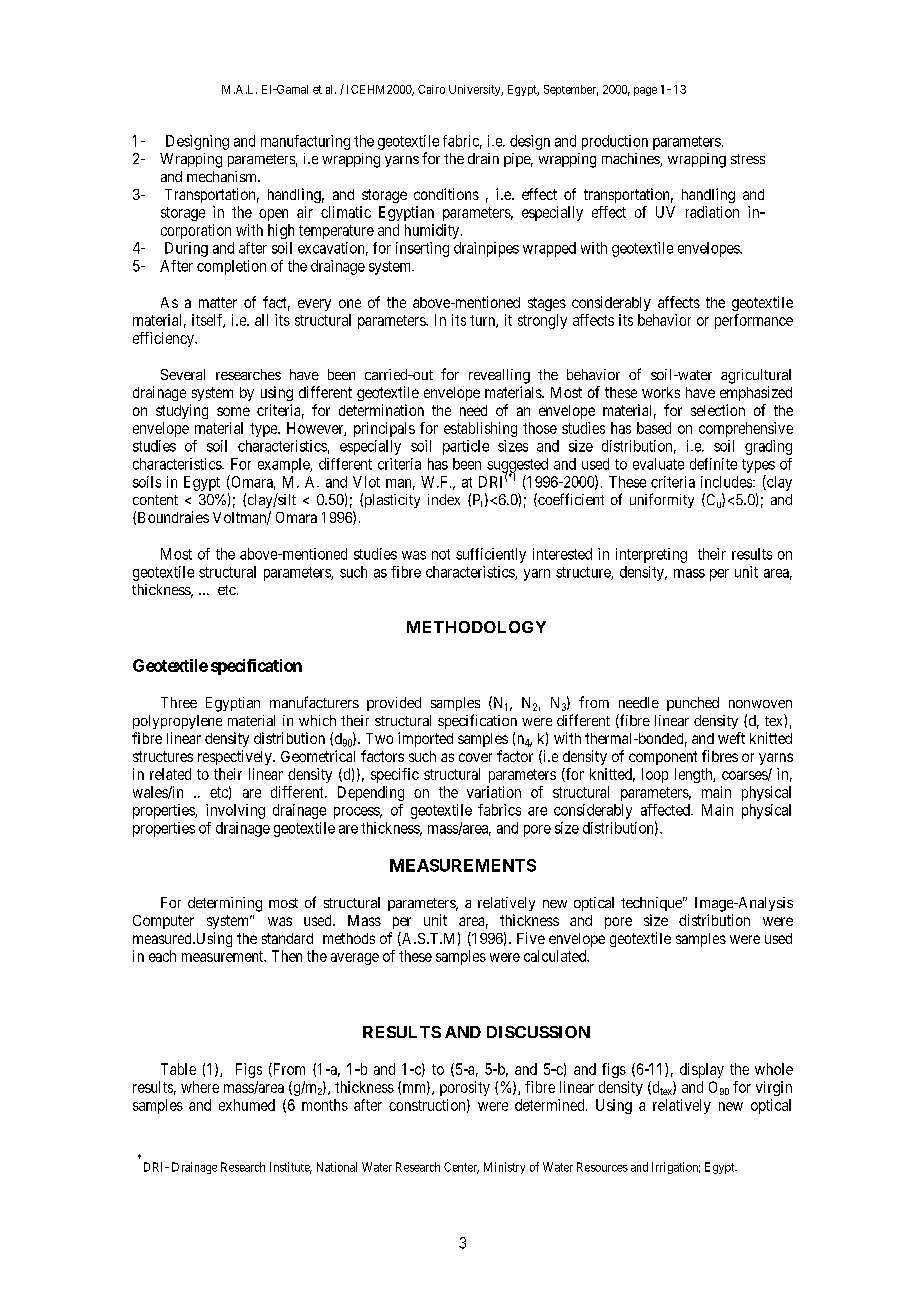 This page has width=924, height=1308. I want to click on open, so click(273, 215).
